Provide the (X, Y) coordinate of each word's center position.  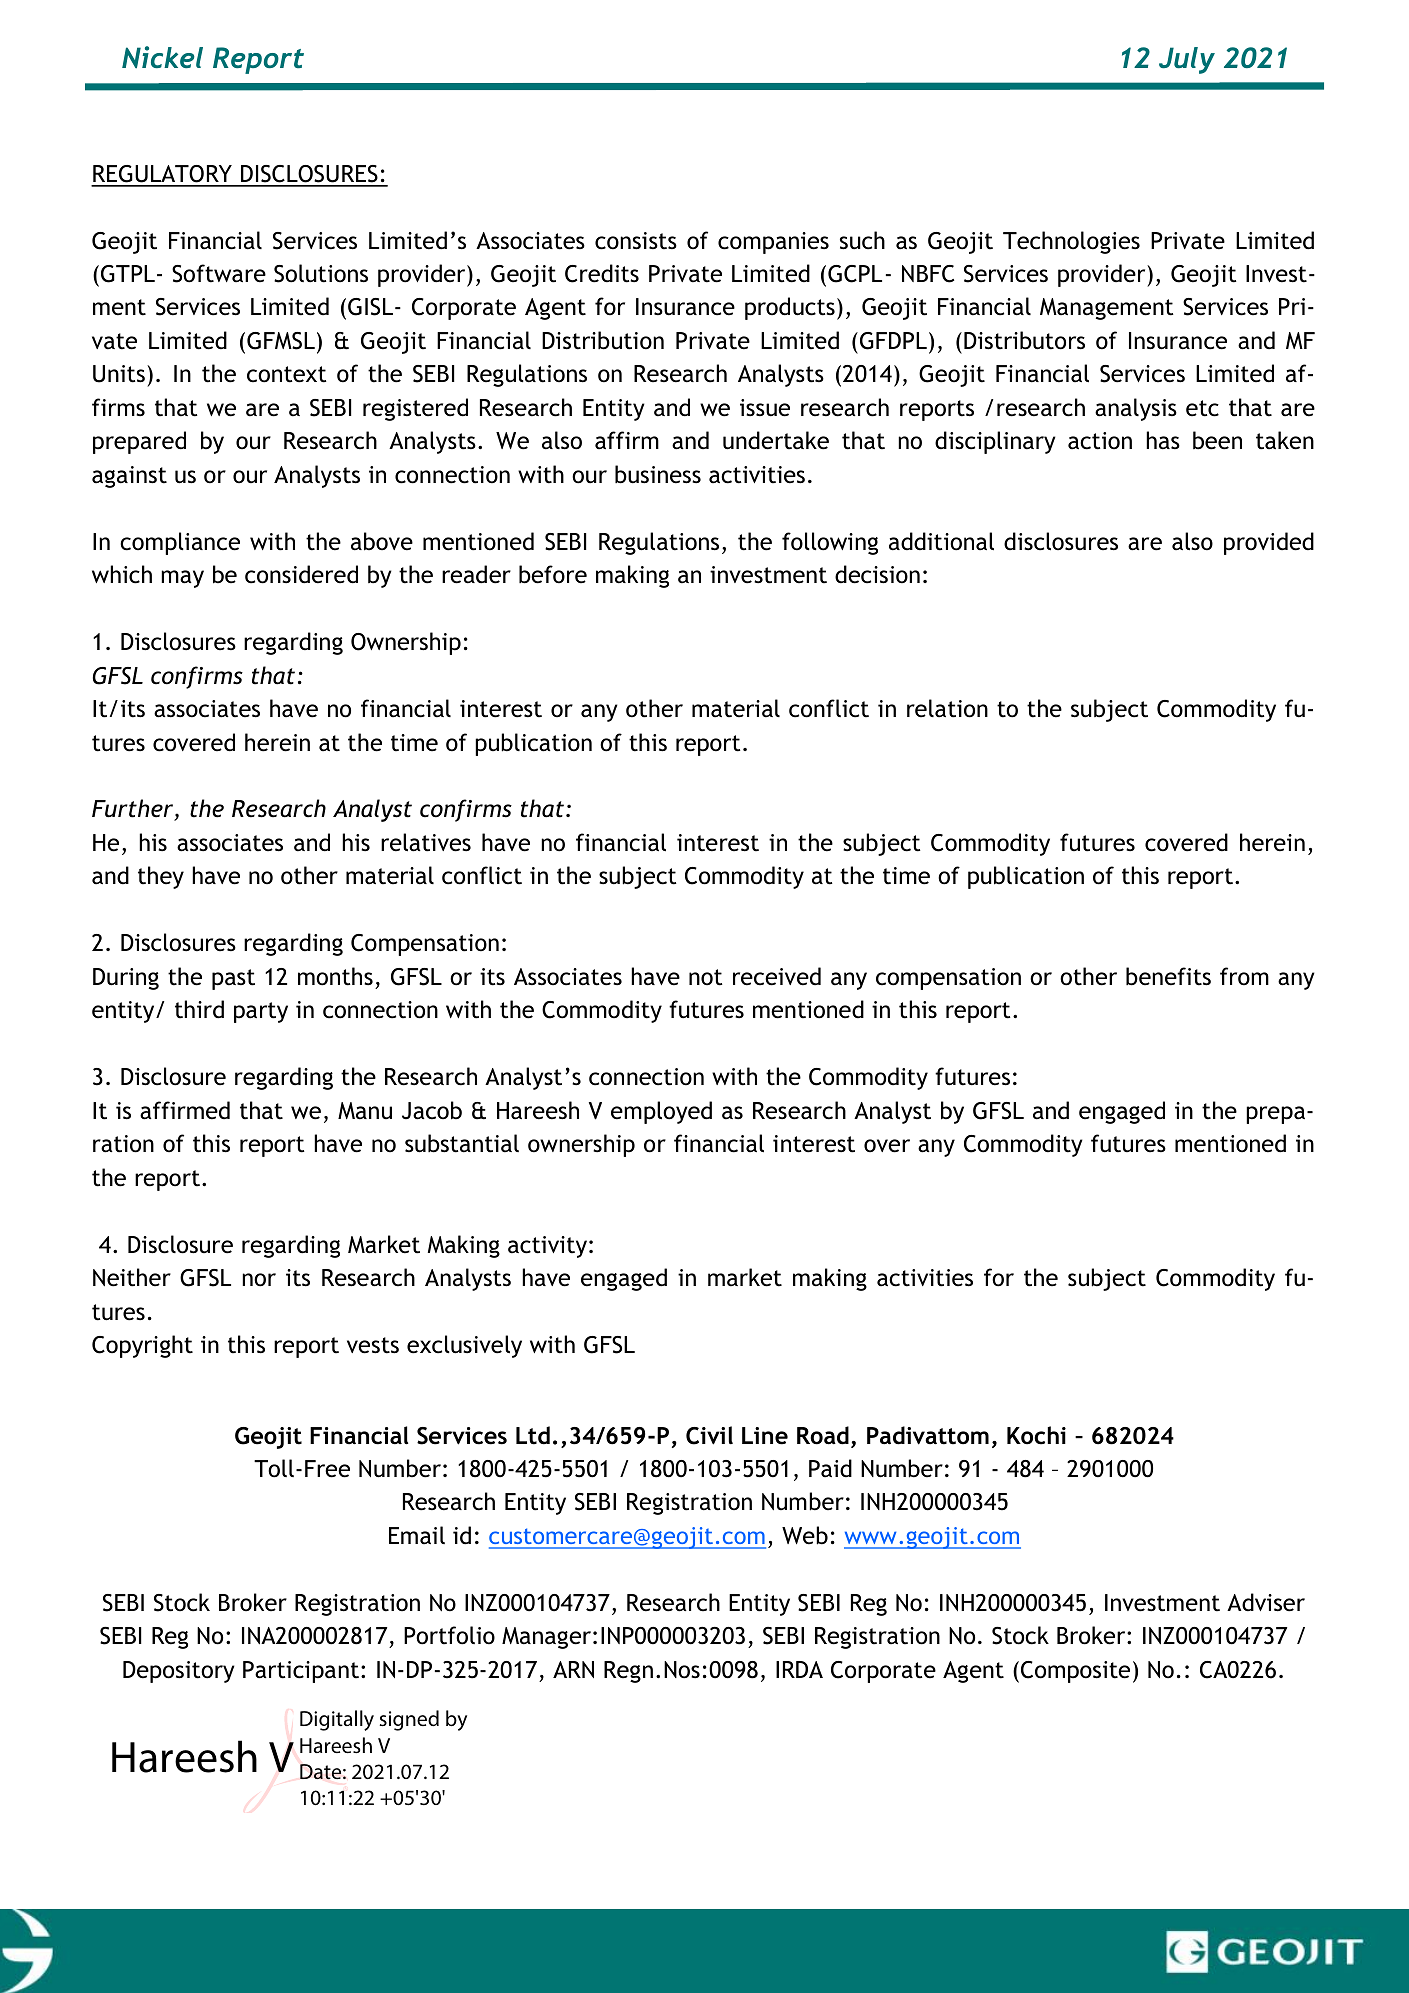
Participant (301, 1672)
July (1187, 60)
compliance (180, 543)
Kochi (1036, 1435)
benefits (1168, 976)
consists (636, 241)
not (706, 977)
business (658, 474)
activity (547, 1247)
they (161, 877)
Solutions (321, 273)
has (1163, 440)
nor (259, 1280)
